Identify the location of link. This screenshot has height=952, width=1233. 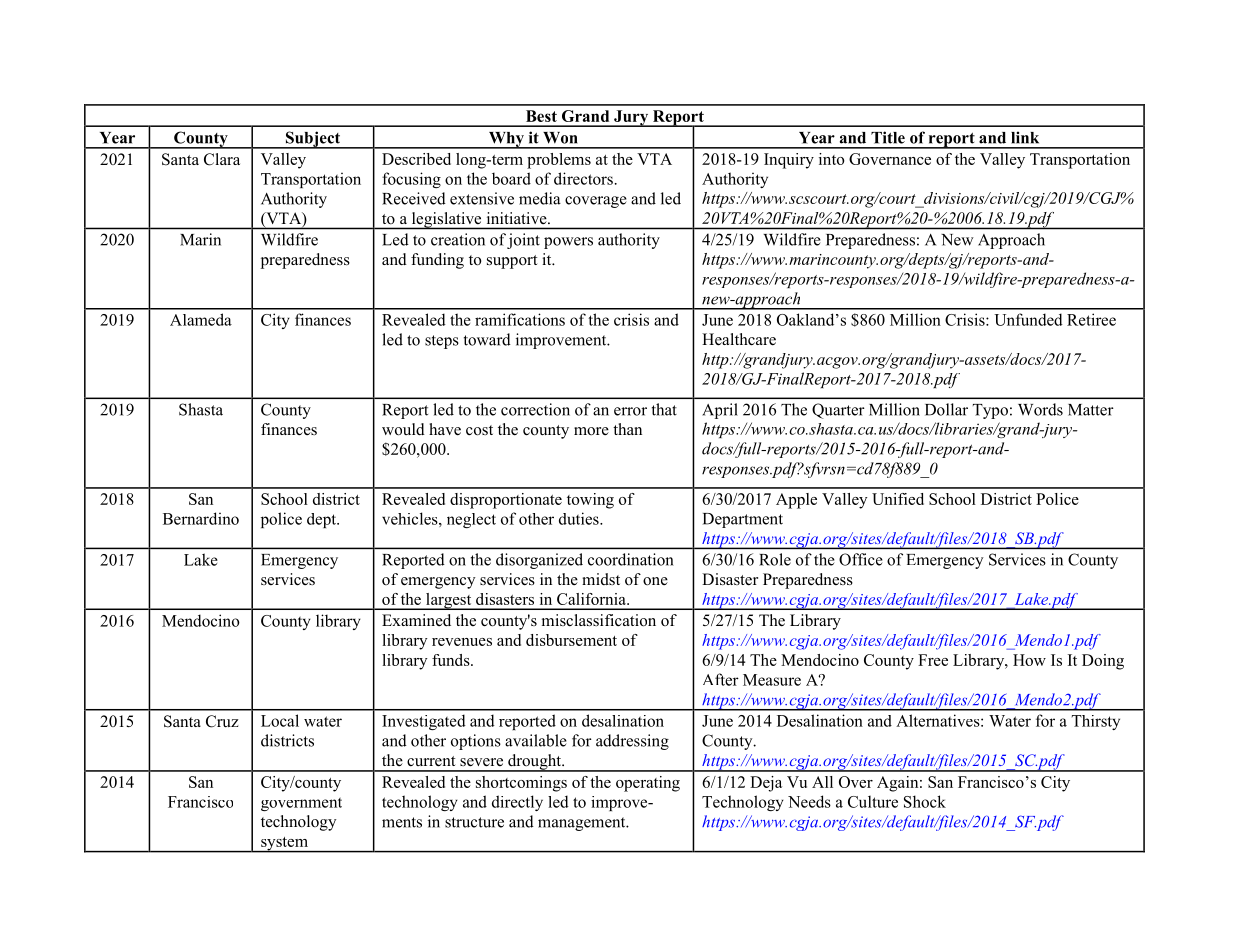
(1025, 137).
